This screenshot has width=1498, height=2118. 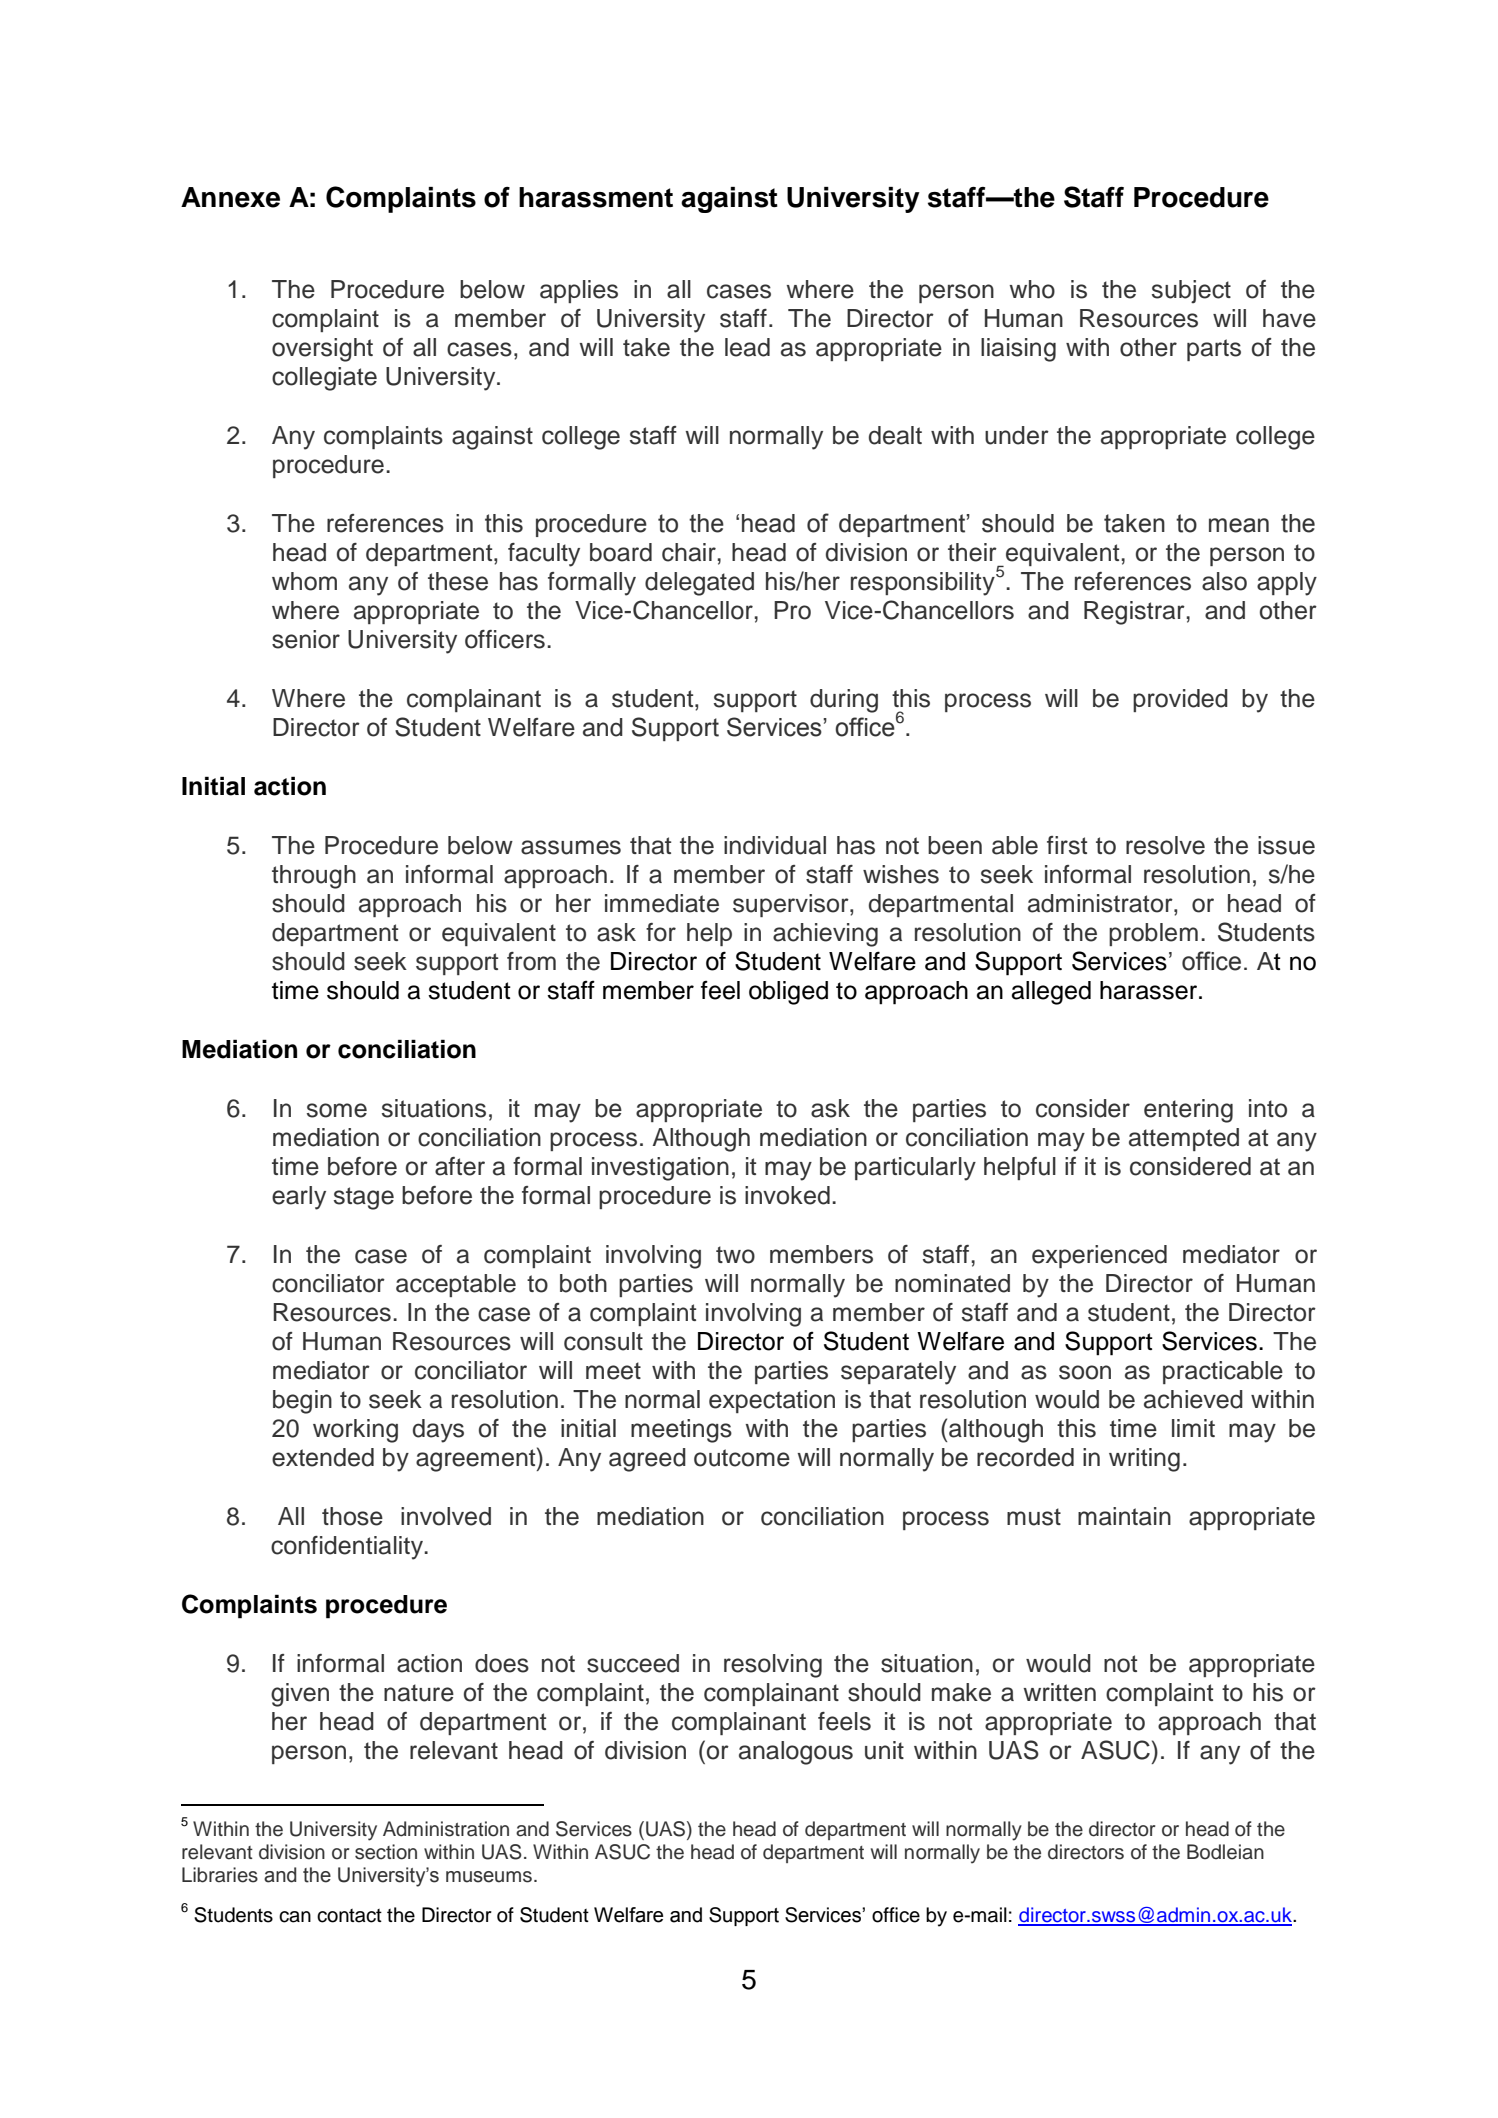 What do you see at coordinates (322, 350) in the screenshot?
I see `oversight` at bounding box center [322, 350].
